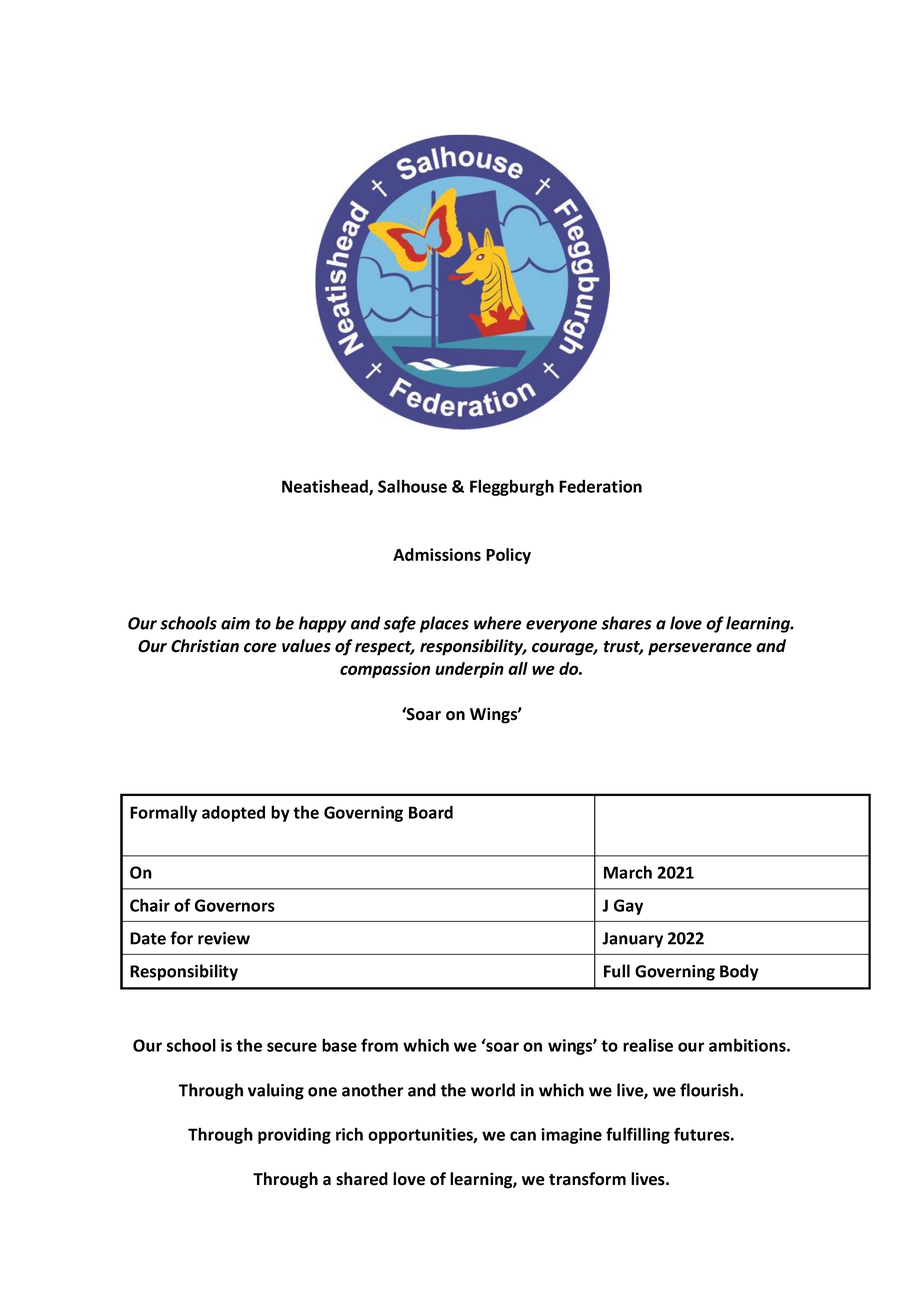  Describe the element at coordinates (700, 649) in the image. I see `perseverance` at that location.
